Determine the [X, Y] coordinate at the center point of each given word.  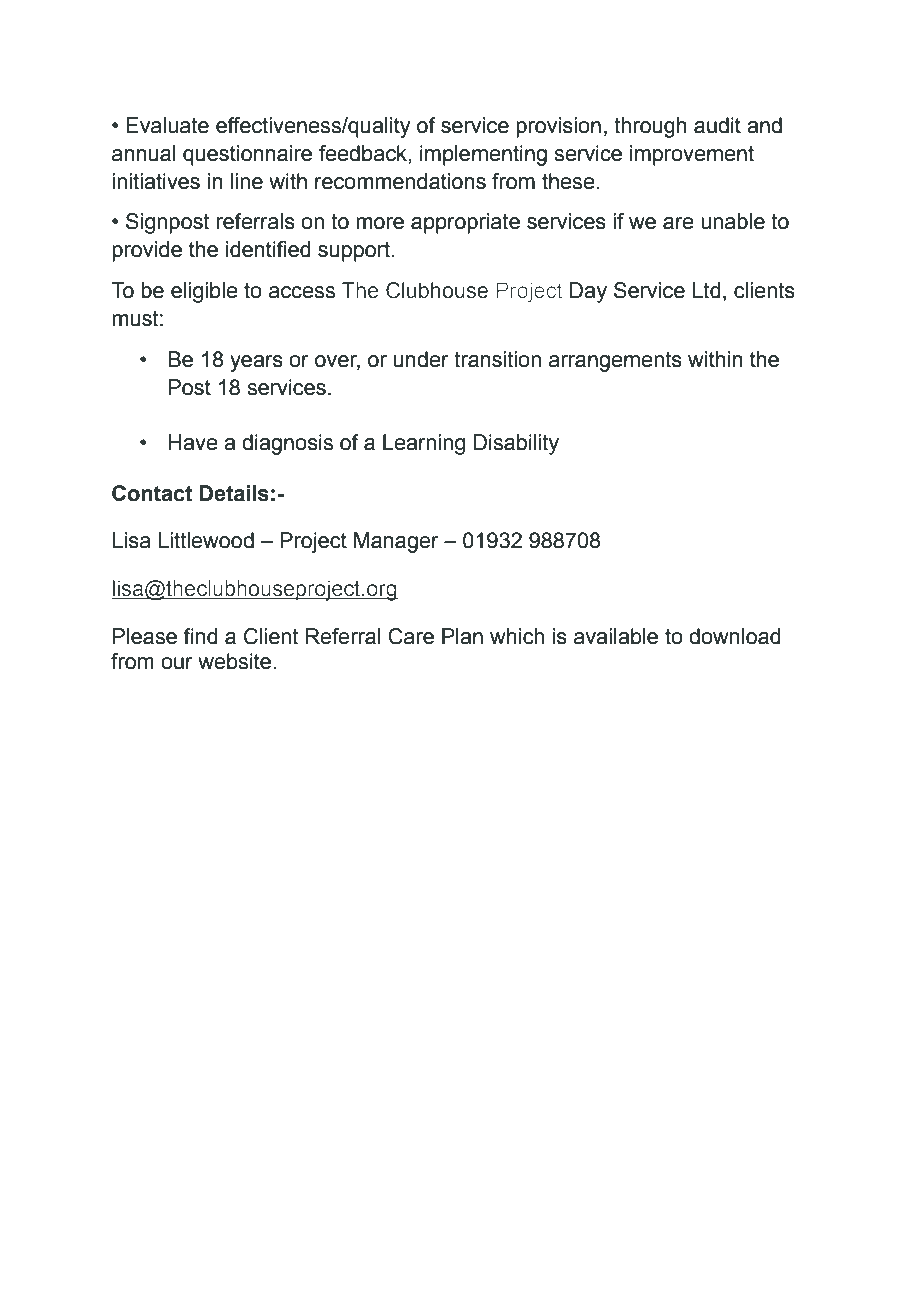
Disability [516, 444]
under [421, 359]
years [256, 363]
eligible [204, 292]
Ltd [706, 290]
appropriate [465, 223]
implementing [483, 155]
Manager [396, 542]
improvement [692, 155]
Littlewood [206, 540]
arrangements [615, 362]
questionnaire [247, 155]
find [200, 636]
